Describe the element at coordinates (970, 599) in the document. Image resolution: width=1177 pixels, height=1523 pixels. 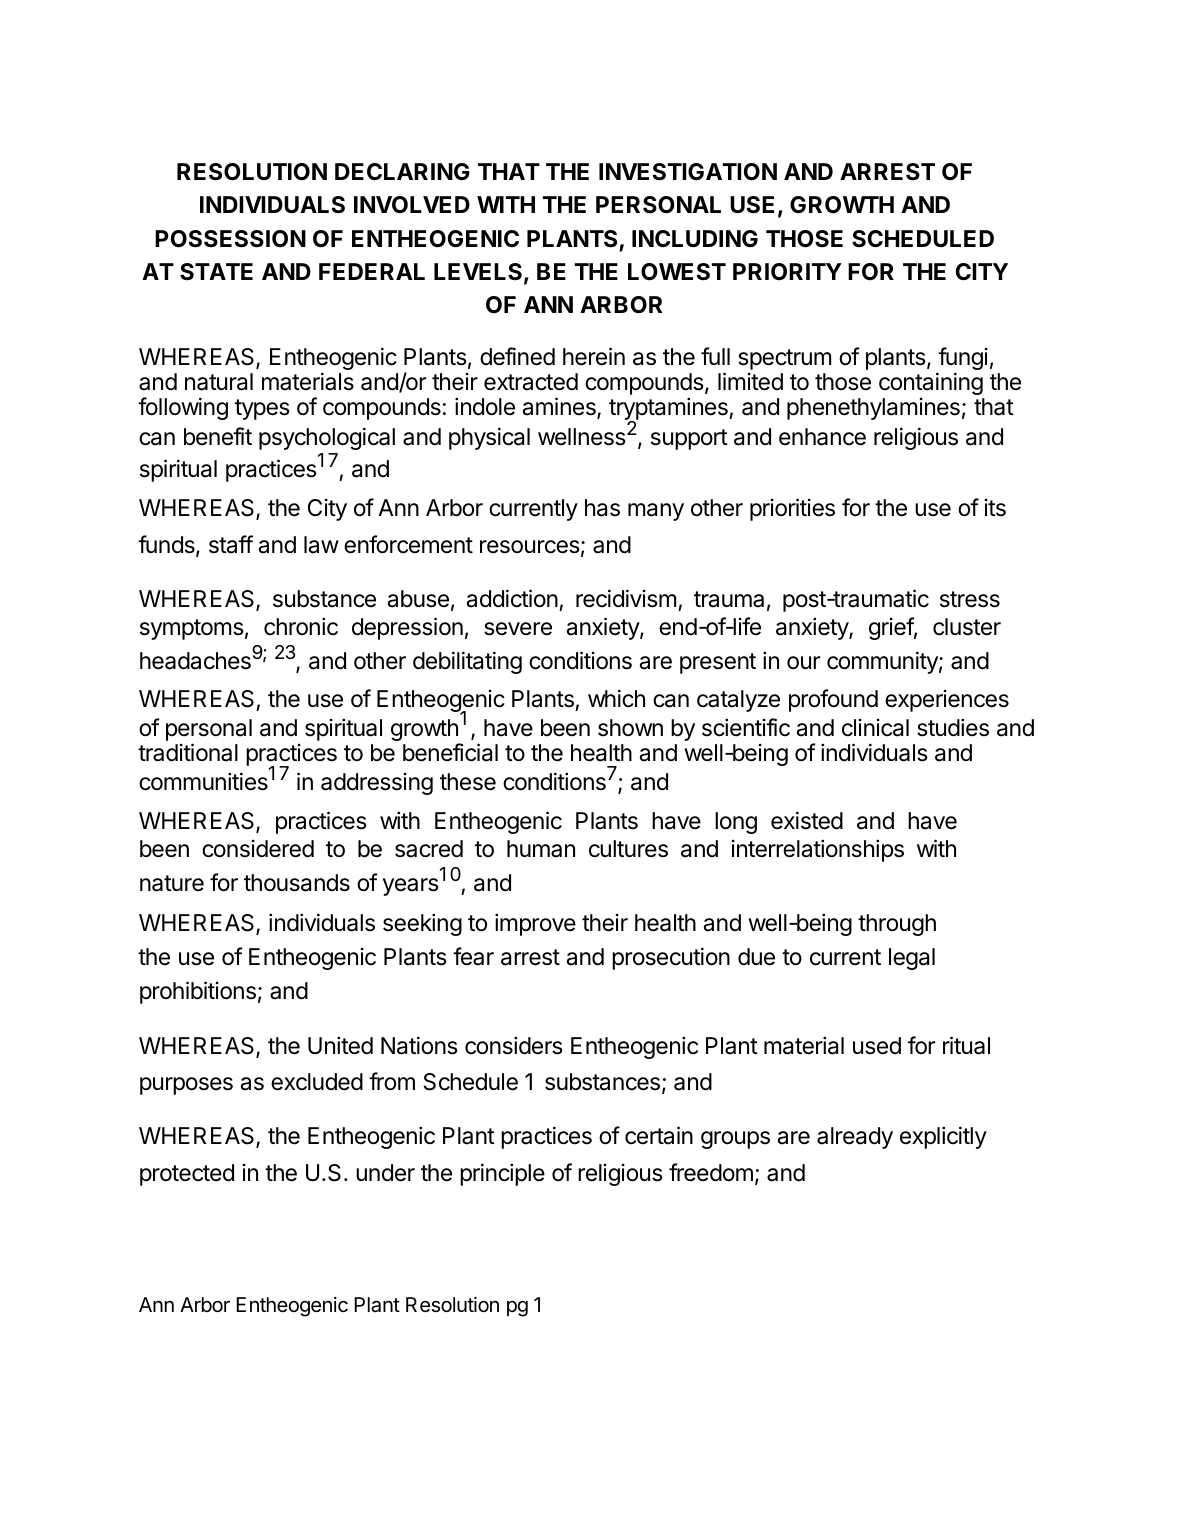
I see `stress` at that location.
